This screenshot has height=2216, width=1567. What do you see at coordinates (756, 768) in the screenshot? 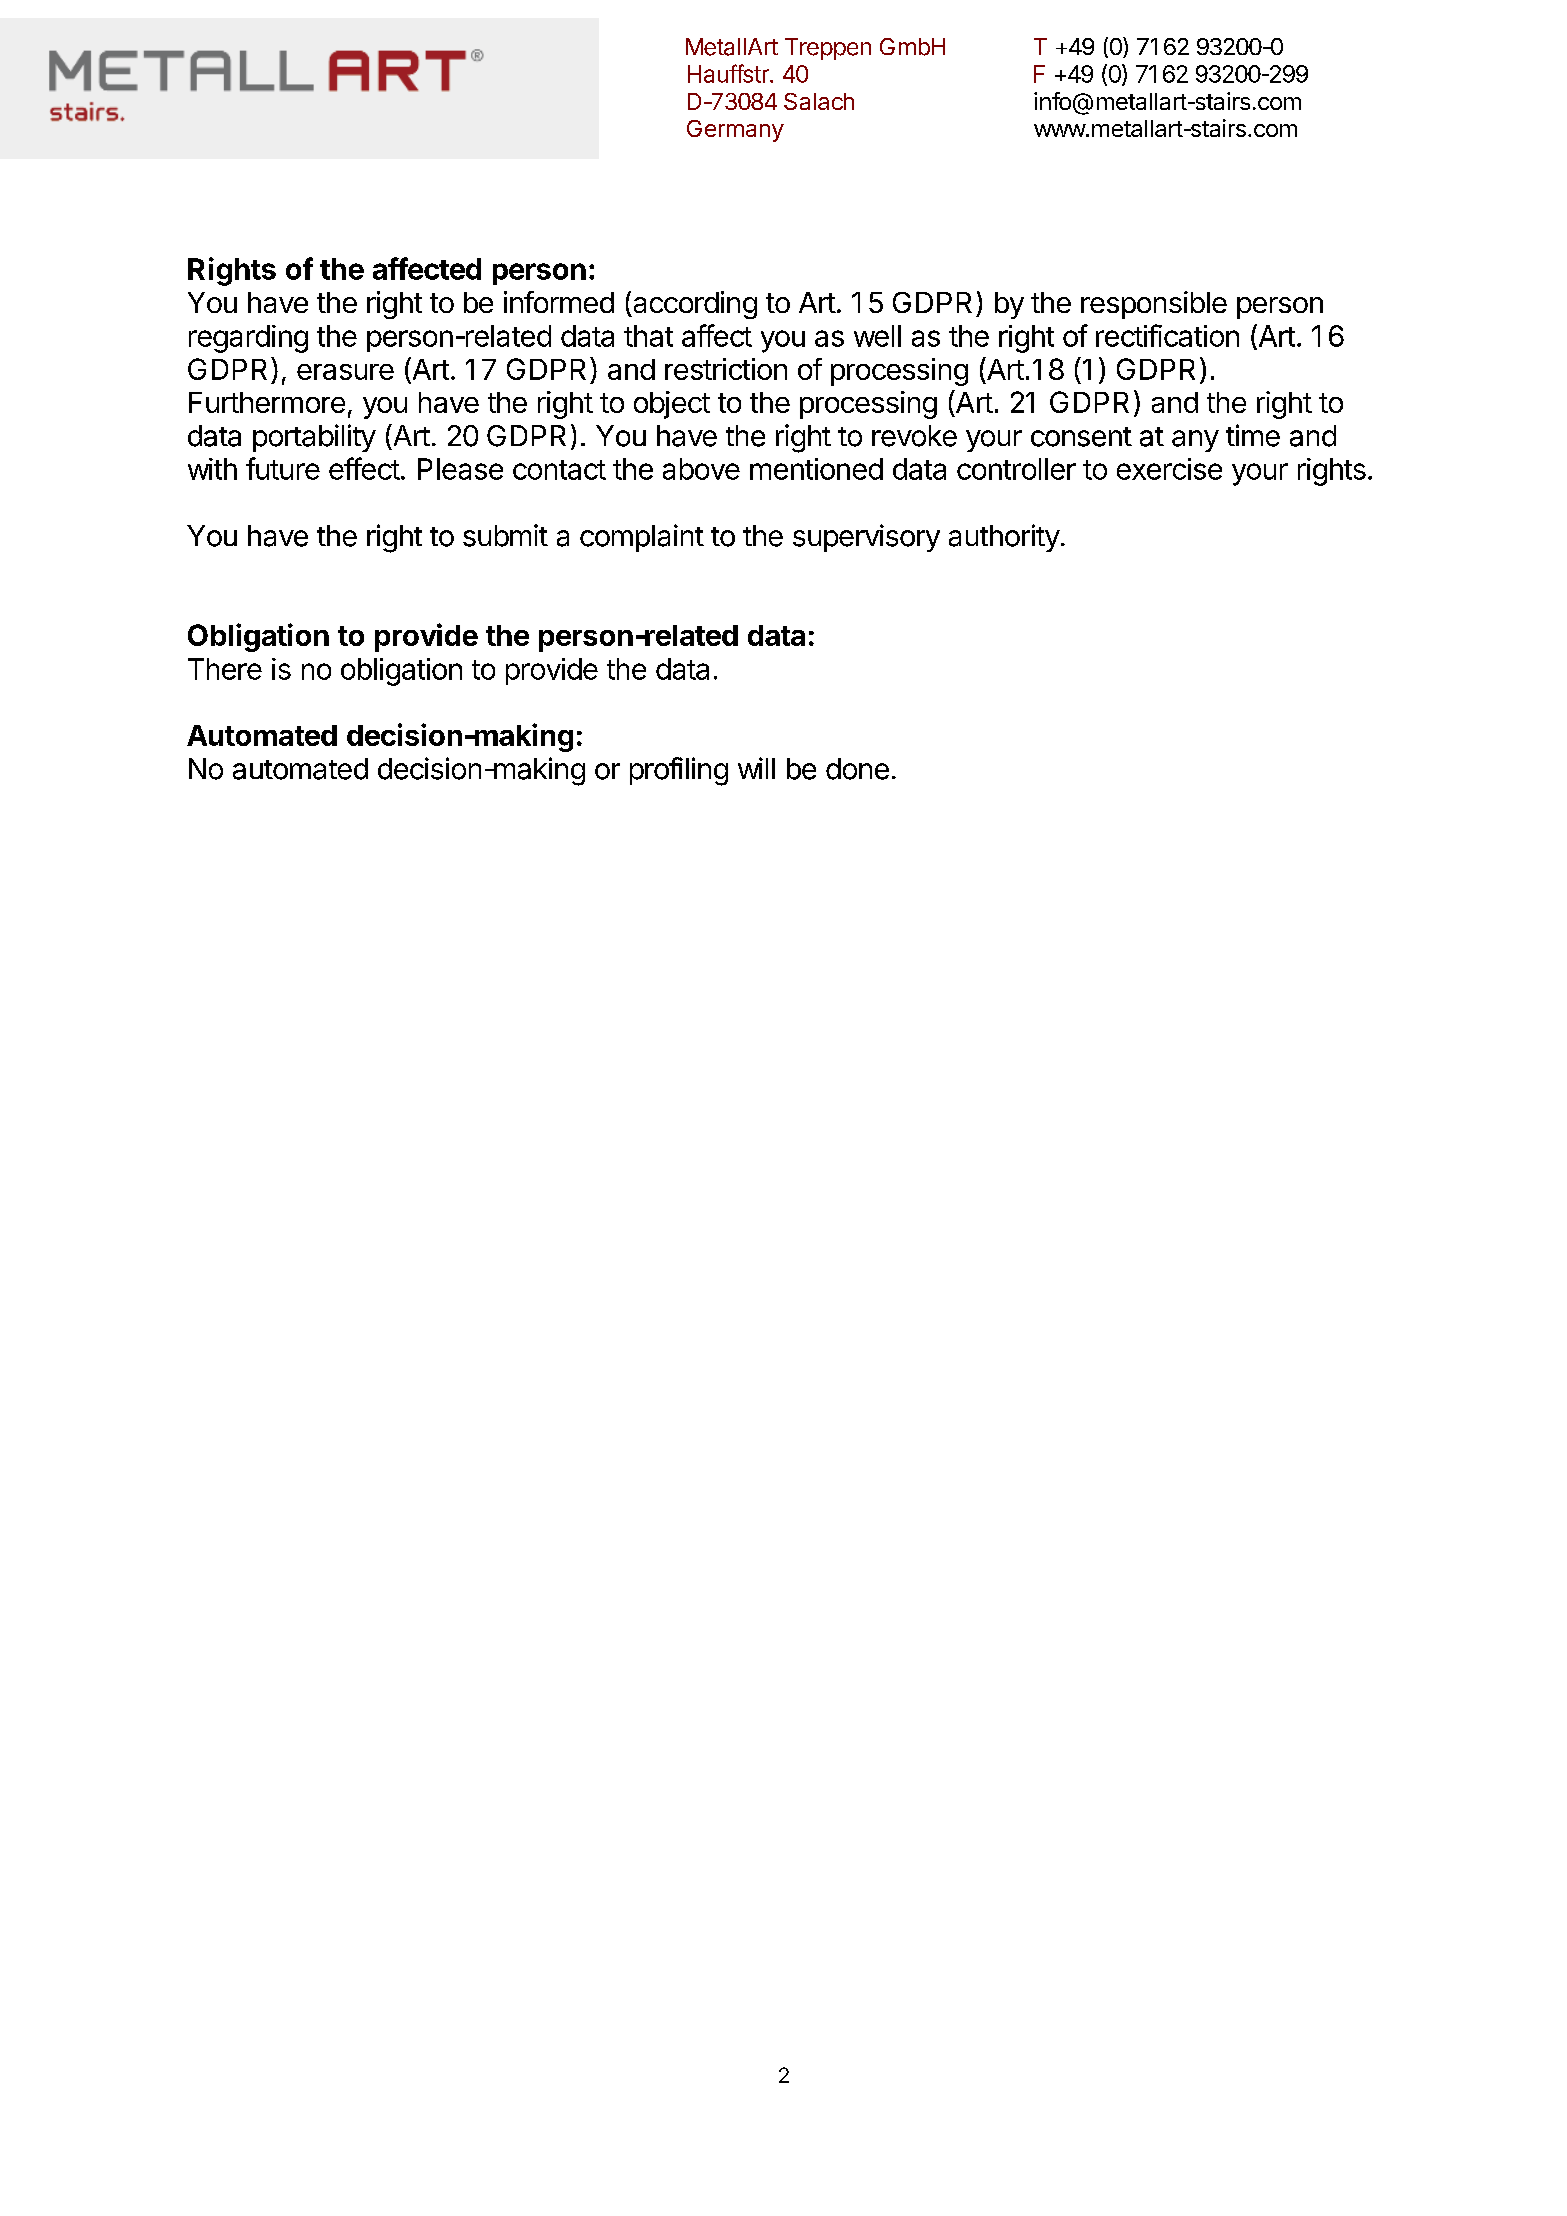
I see `will` at bounding box center [756, 768].
